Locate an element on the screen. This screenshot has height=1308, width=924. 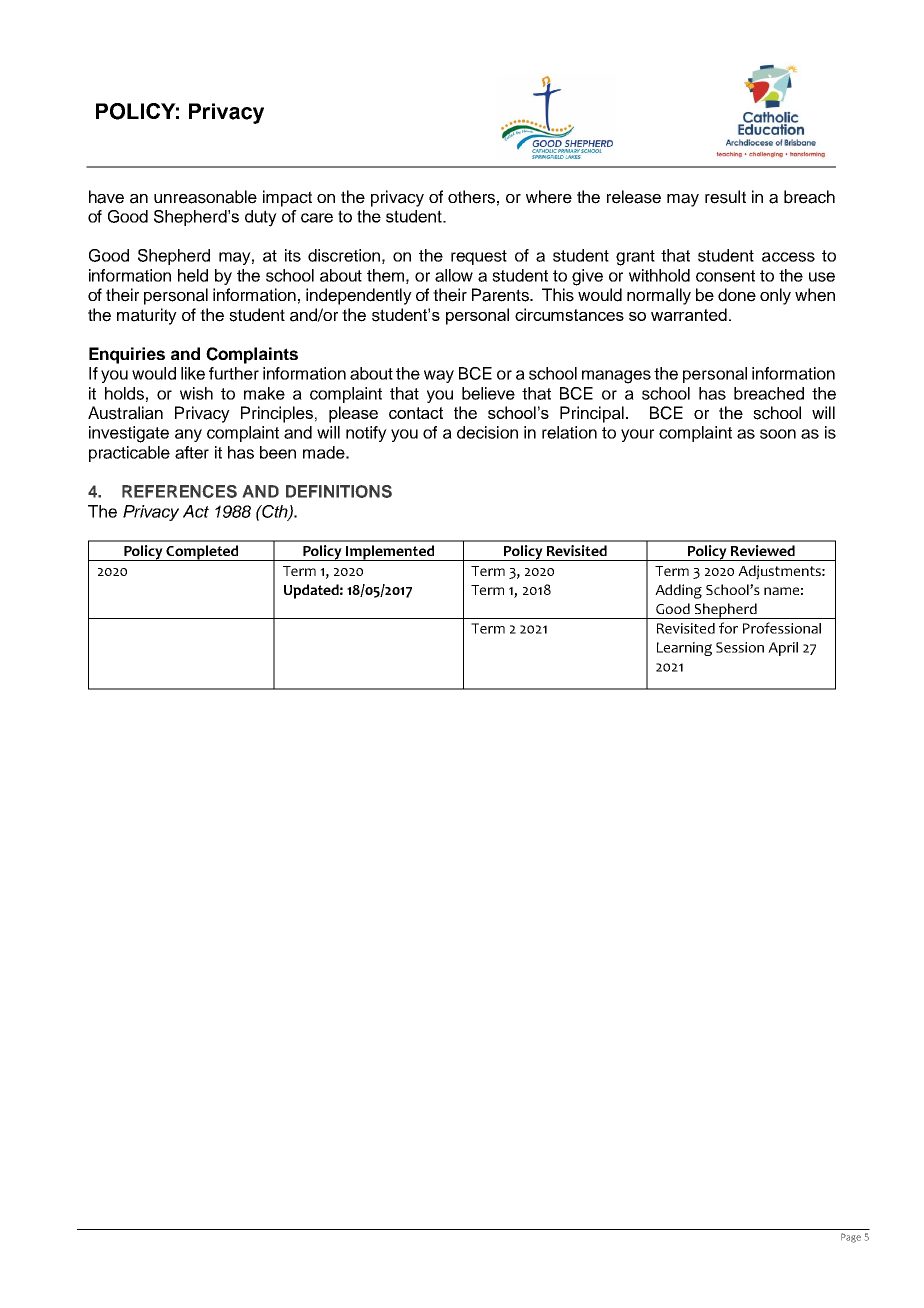
Professional is located at coordinates (782, 628).
